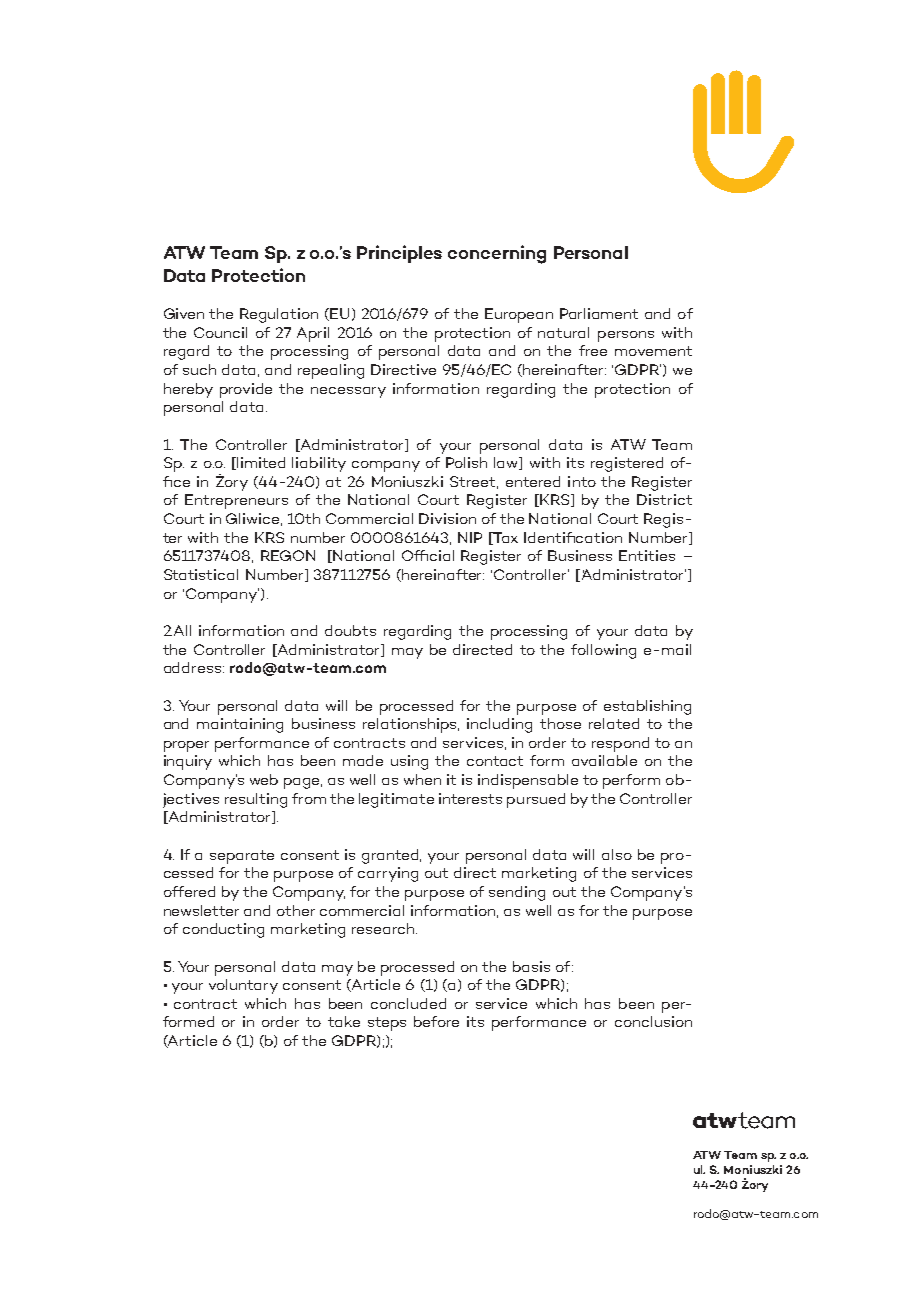 This screenshot has height=1308, width=924. Describe the element at coordinates (599, 313) in the screenshot. I see `Parliament` at that location.
